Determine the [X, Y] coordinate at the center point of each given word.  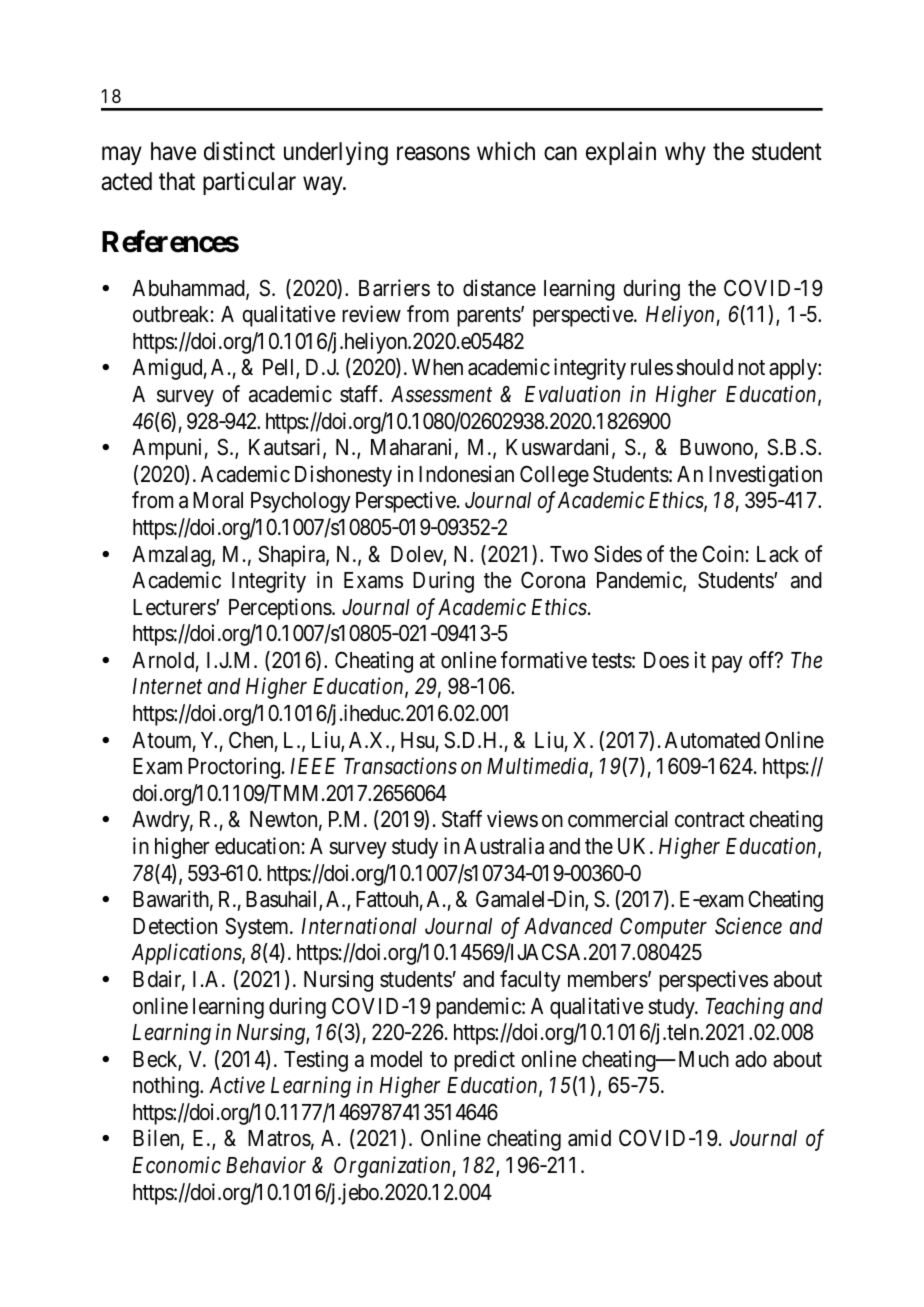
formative [544, 660]
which [506, 151]
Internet [167, 686]
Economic [177, 1165]
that [177, 181]
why [685, 153]
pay [727, 664]
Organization [393, 1167]
